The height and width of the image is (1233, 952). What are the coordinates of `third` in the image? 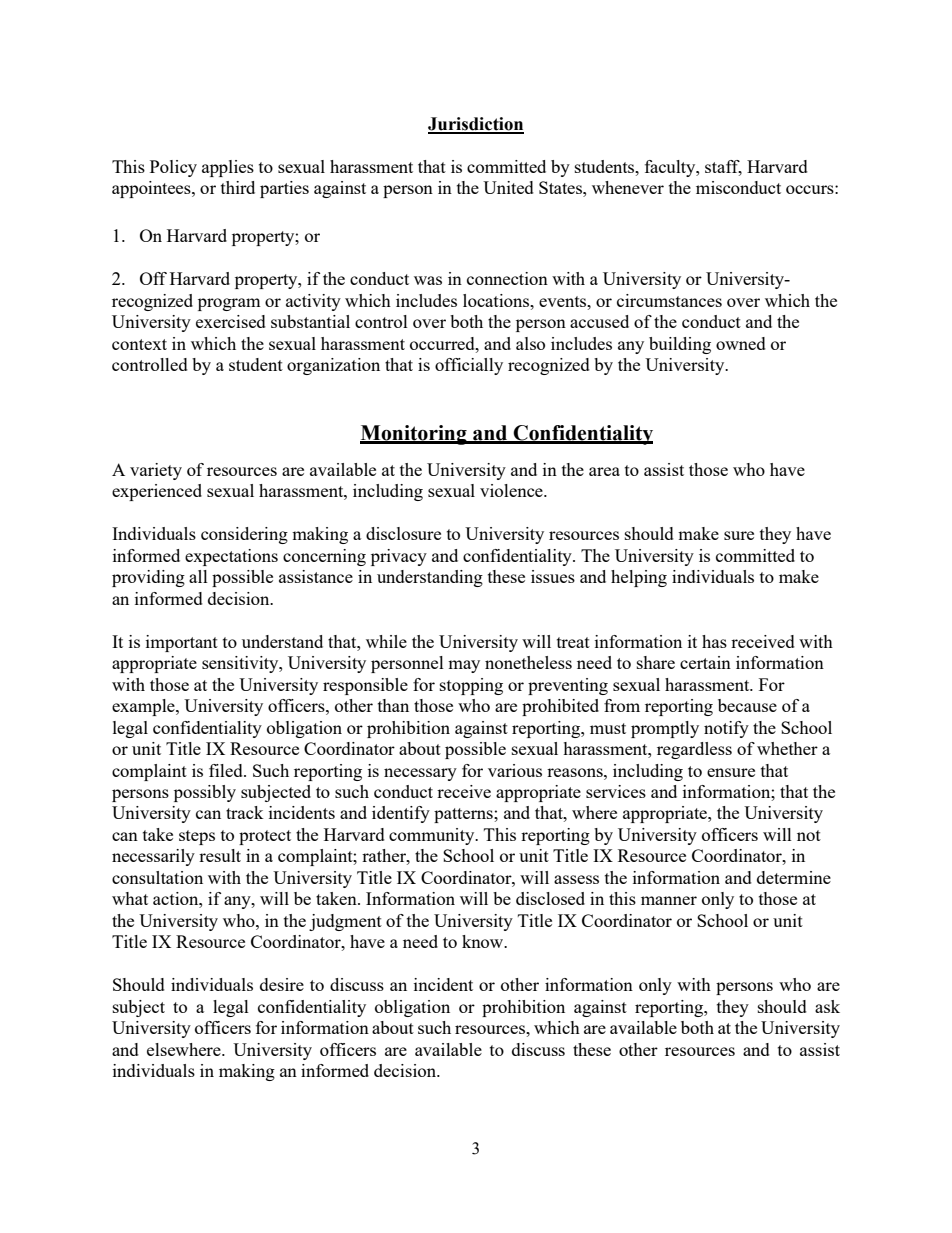 It's located at (238, 187).
